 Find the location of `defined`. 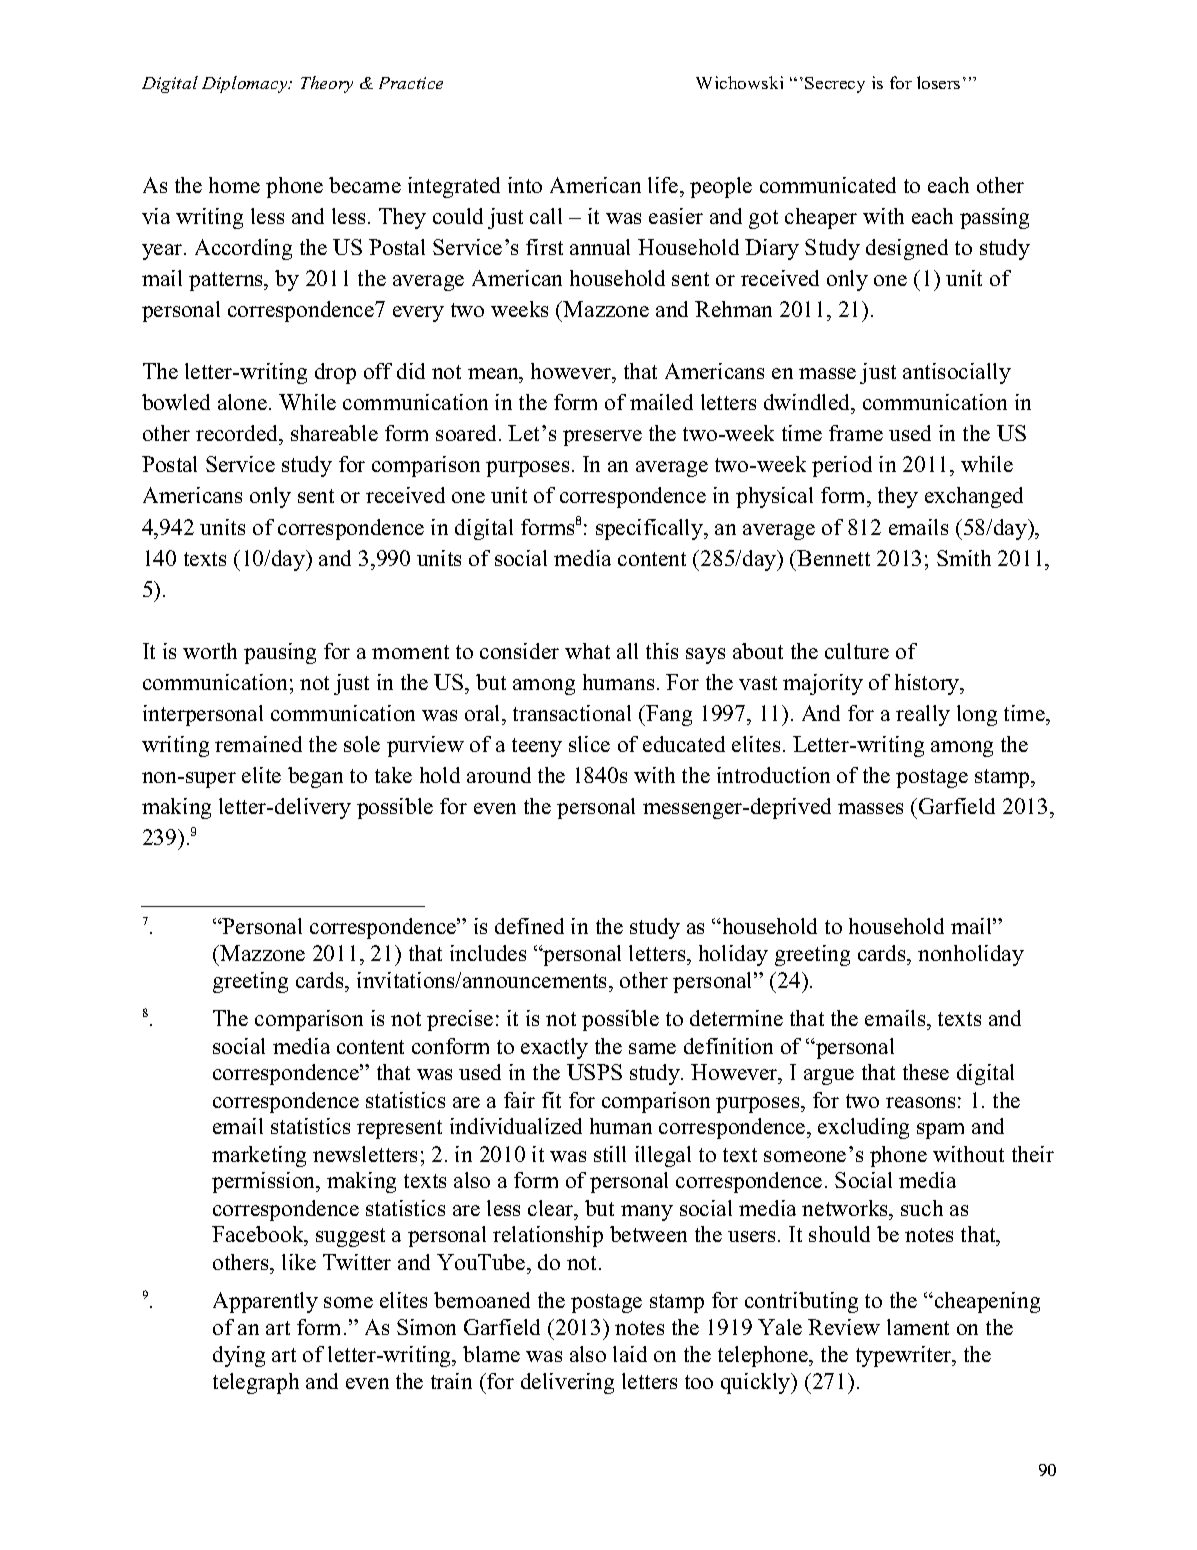

defined is located at coordinates (529, 926).
